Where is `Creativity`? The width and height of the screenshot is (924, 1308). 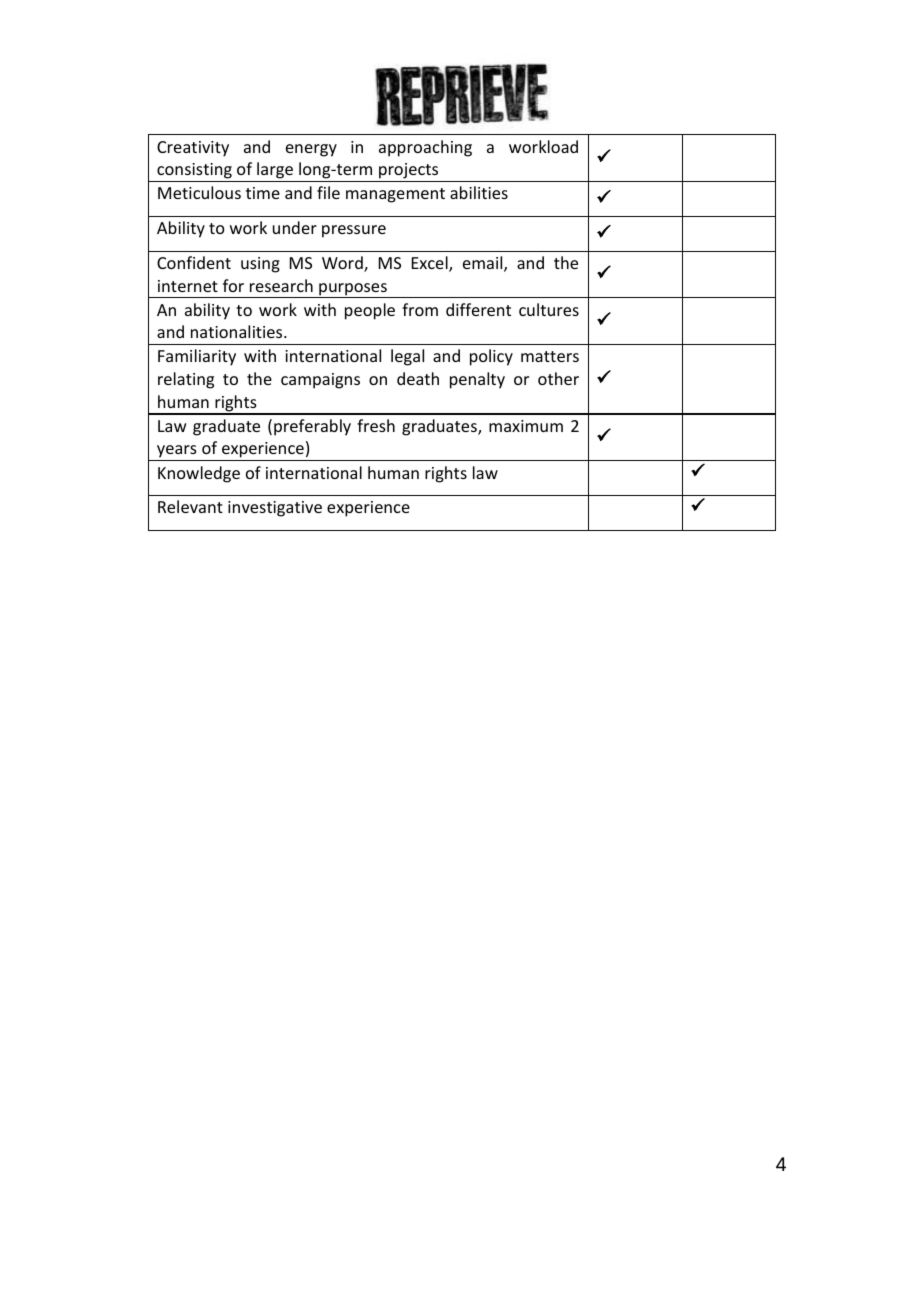 Creativity is located at coordinates (193, 149).
